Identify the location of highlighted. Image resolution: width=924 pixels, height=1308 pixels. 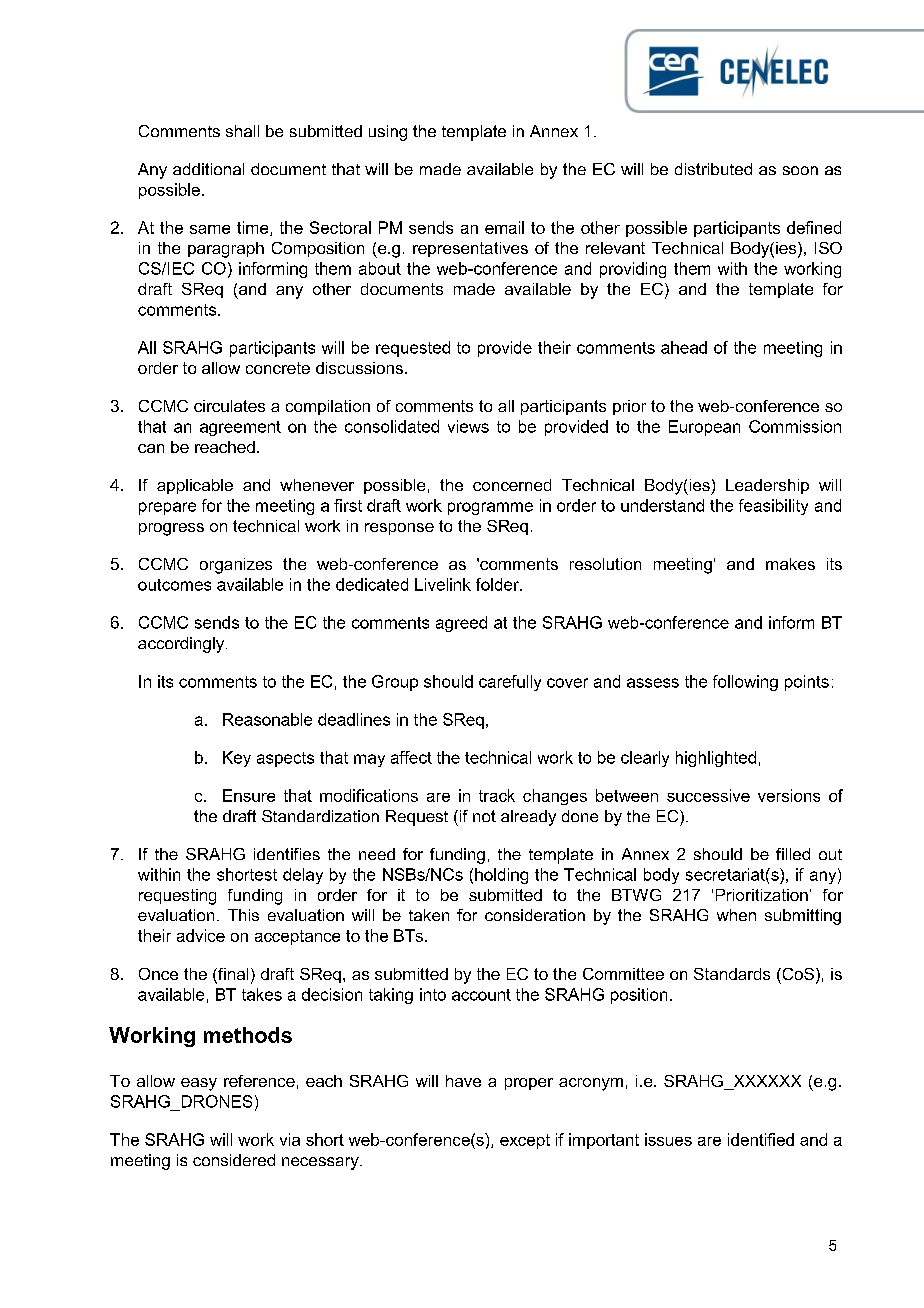
(716, 759).
